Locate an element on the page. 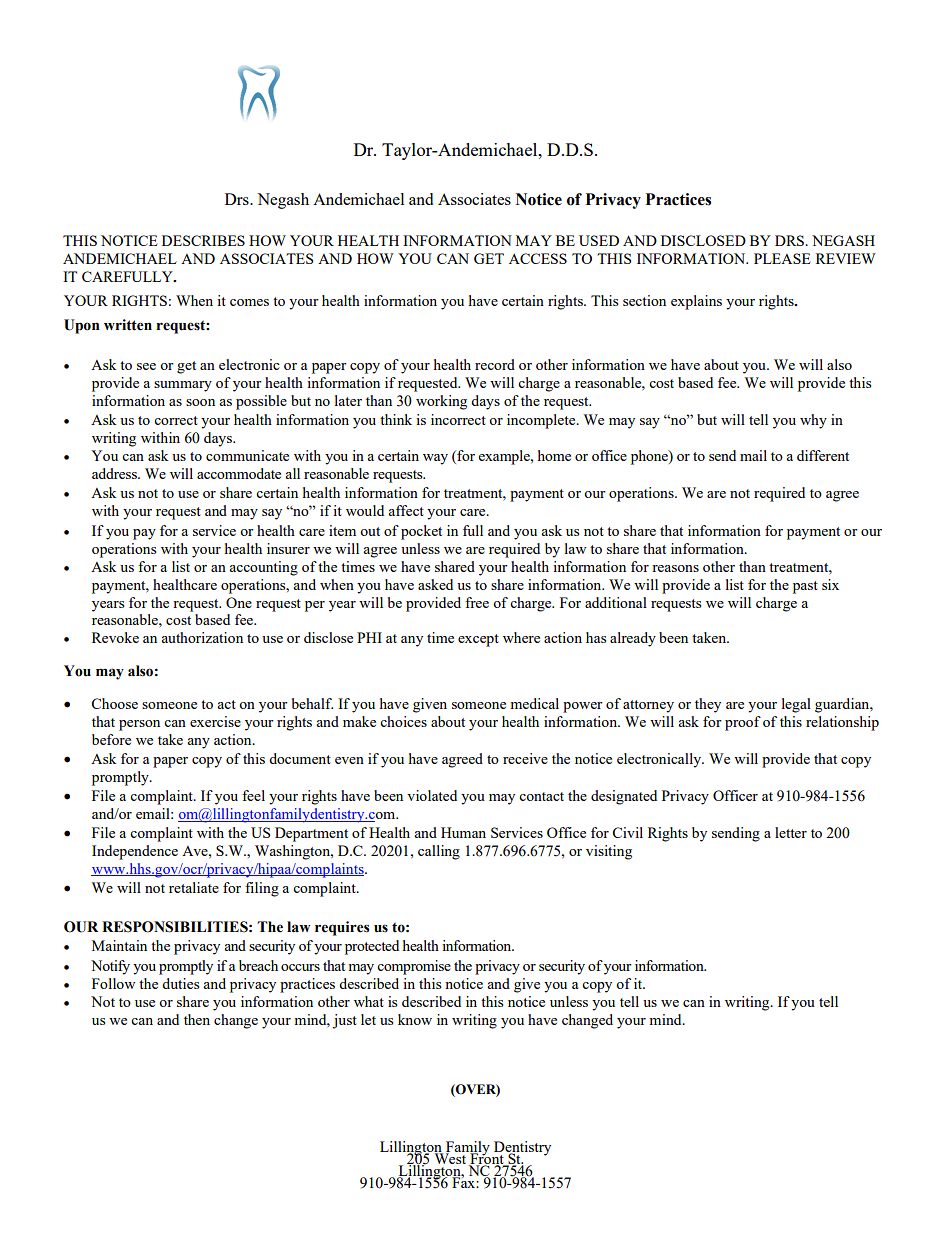 This image has height=1233, width=952. visiting is located at coordinates (609, 852).
